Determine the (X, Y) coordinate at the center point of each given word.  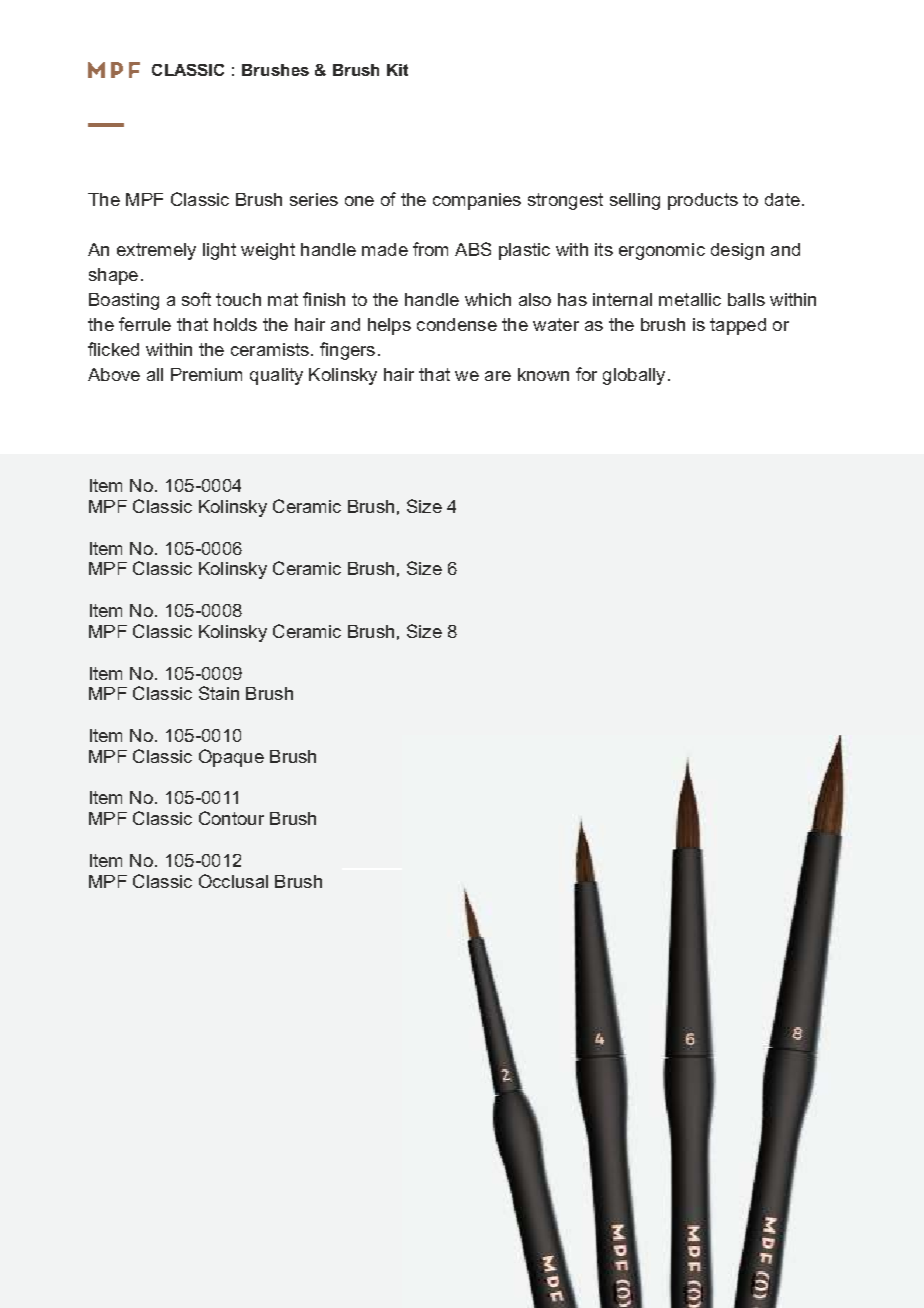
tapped (738, 326)
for (586, 374)
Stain (219, 693)
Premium (206, 374)
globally (634, 376)
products (703, 201)
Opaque (231, 758)
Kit (397, 70)
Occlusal (233, 881)
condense (457, 324)
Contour (231, 818)
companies (477, 201)
